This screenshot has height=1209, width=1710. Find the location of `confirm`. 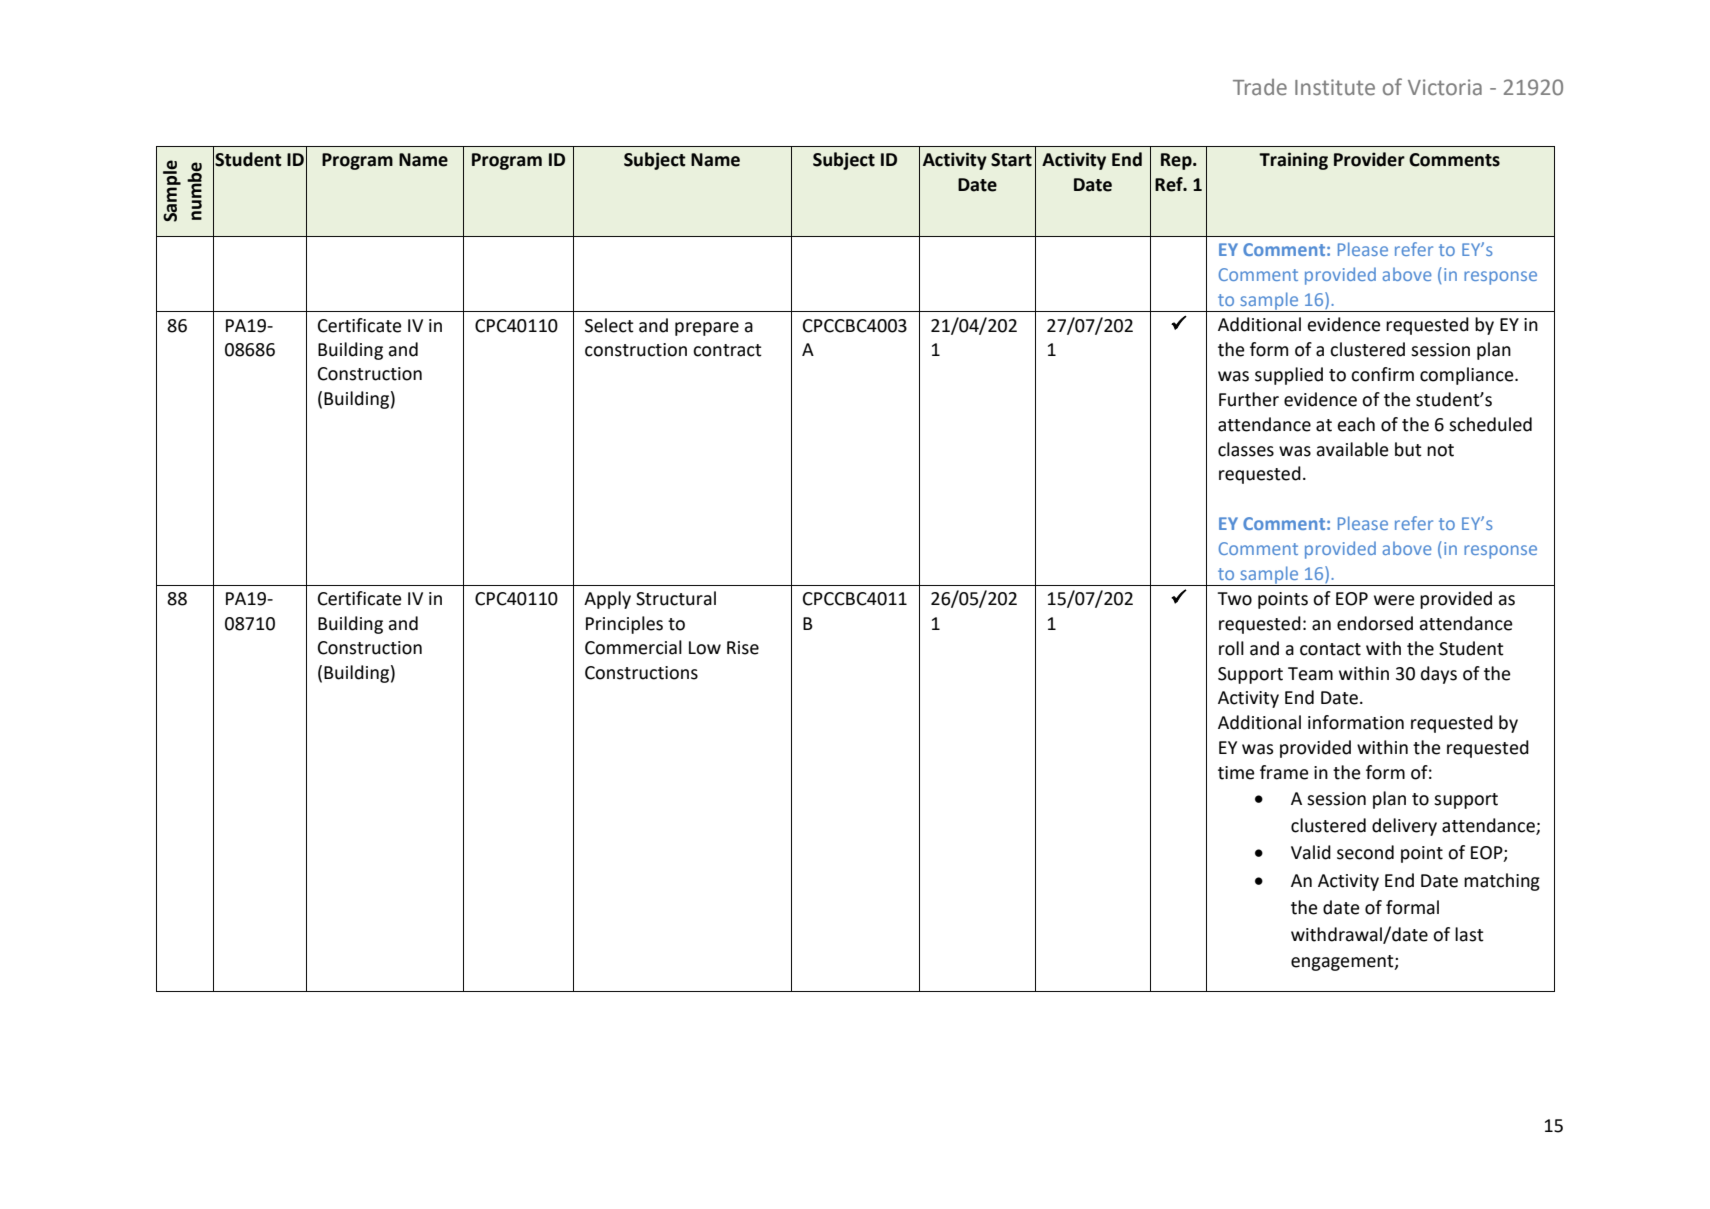

confirm is located at coordinates (1382, 374).
